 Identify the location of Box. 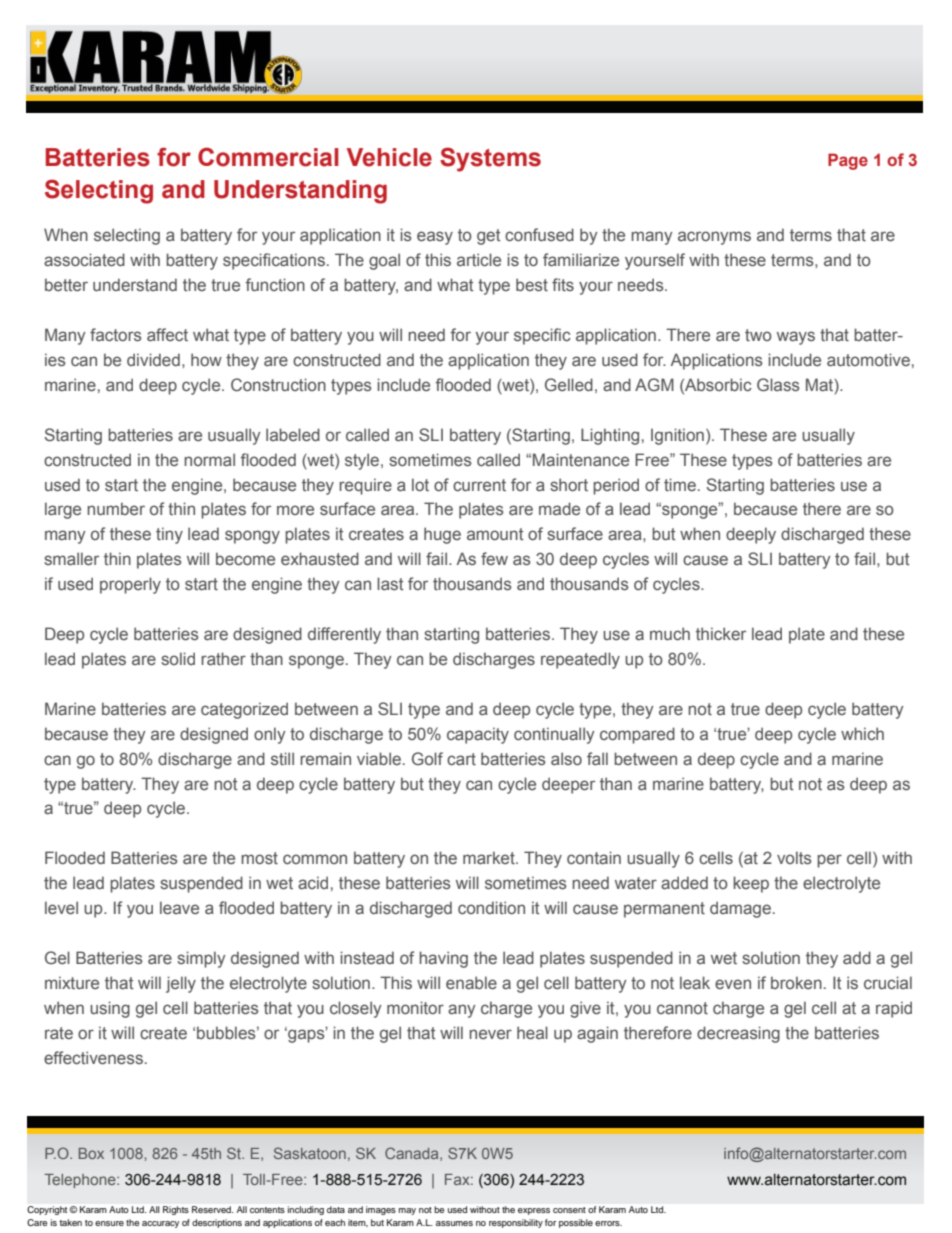
(91, 1153).
